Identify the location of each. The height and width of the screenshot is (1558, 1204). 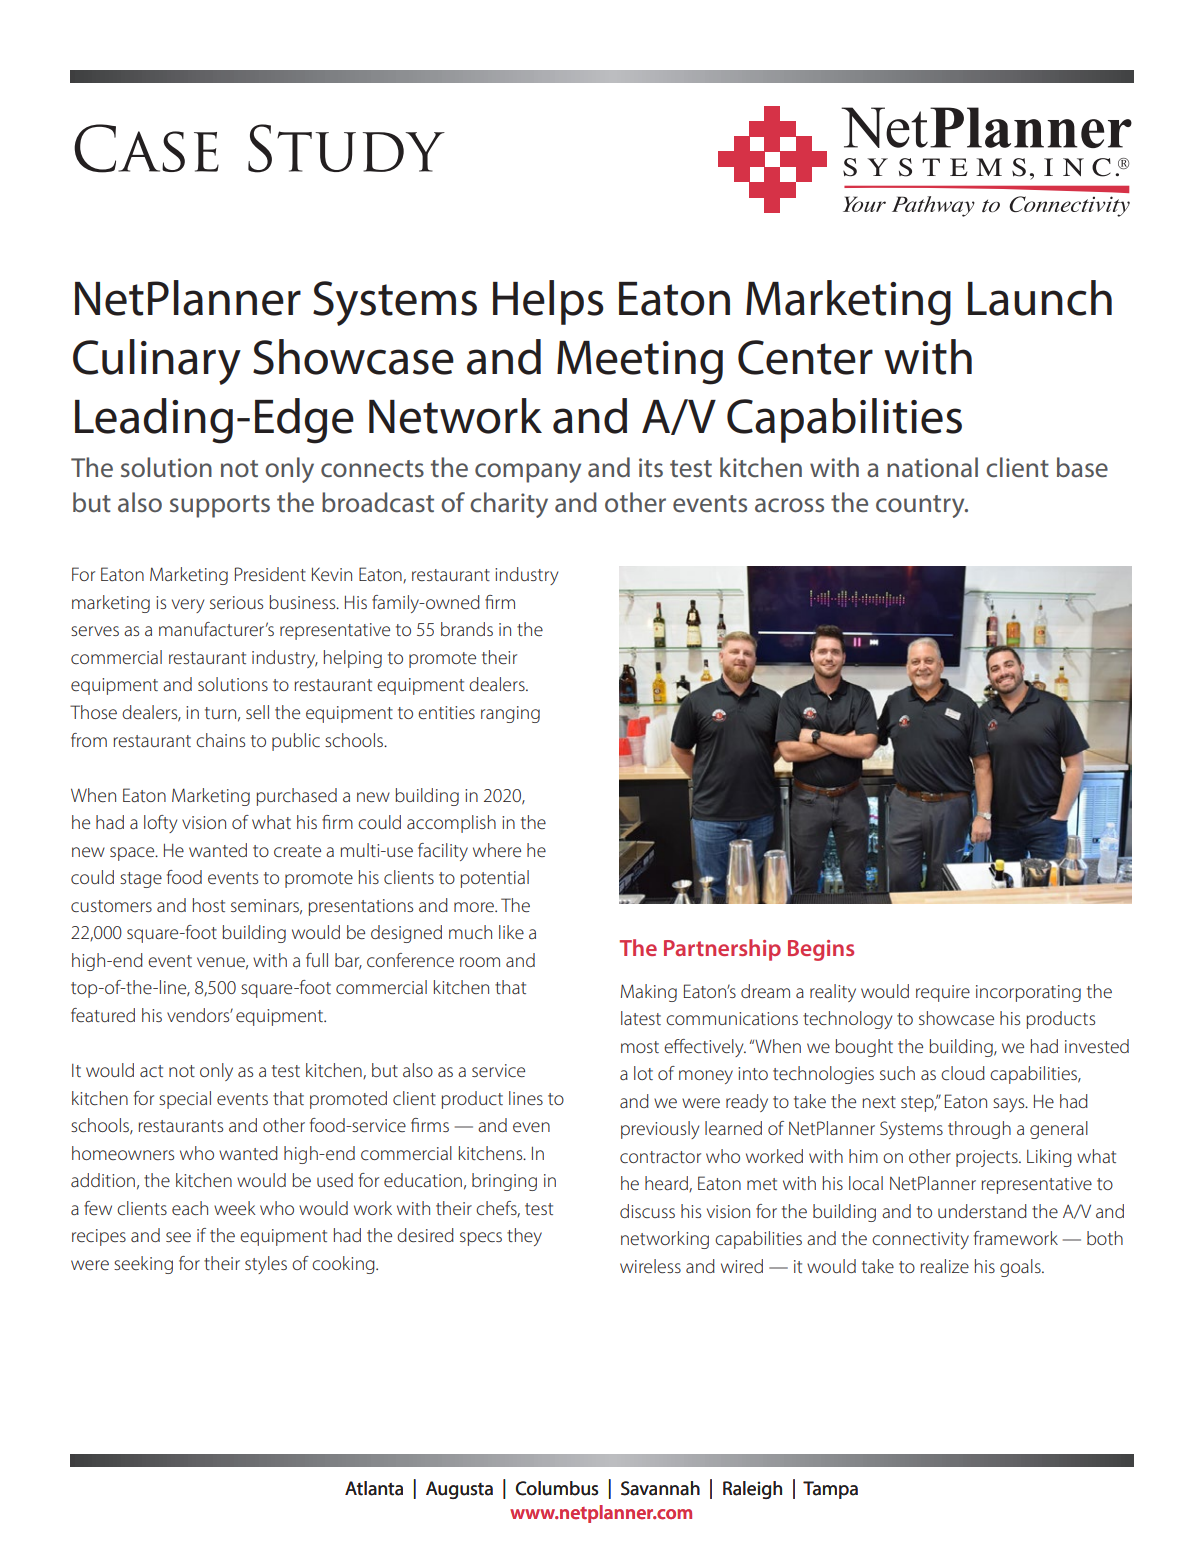
(190, 1208).
